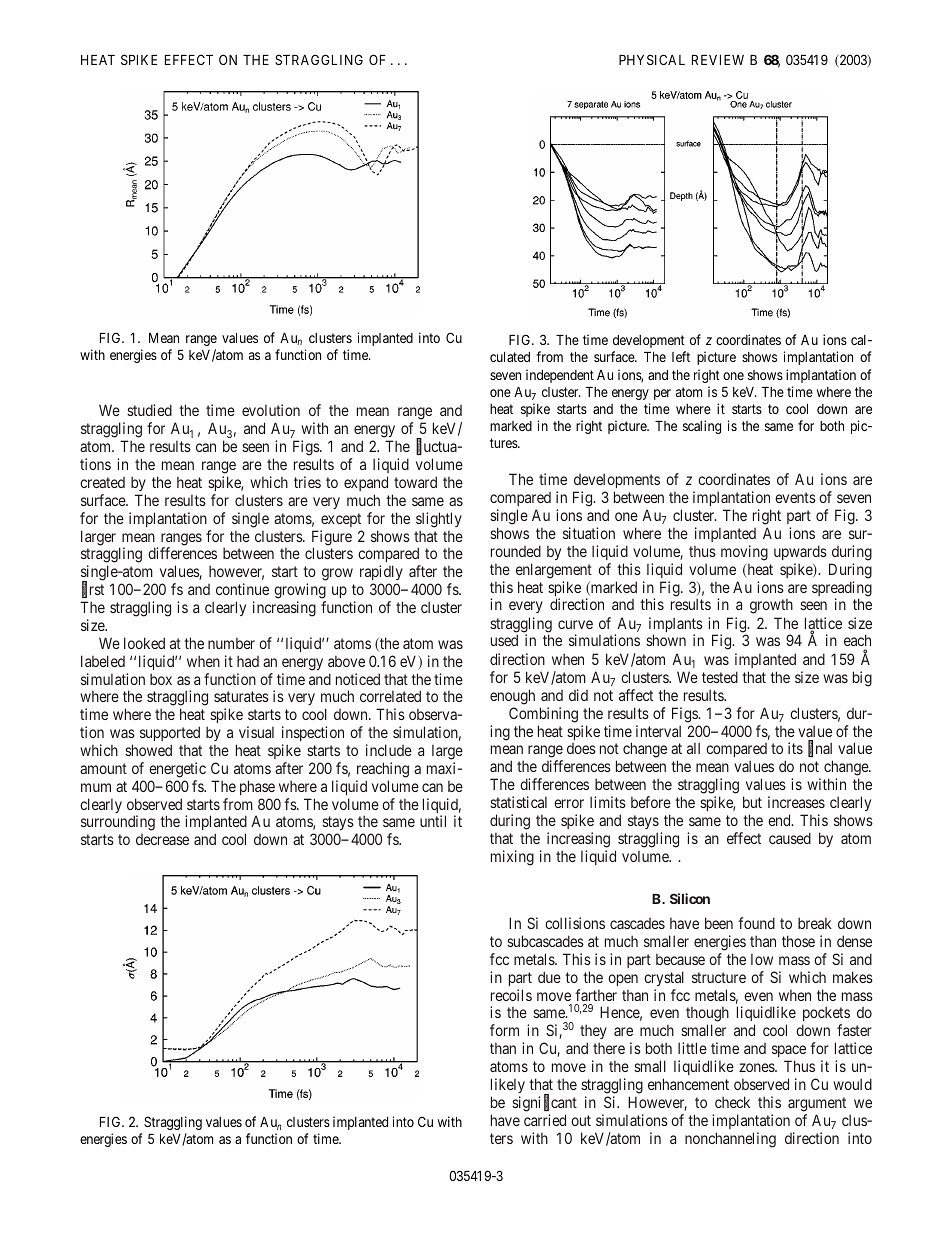 The image size is (952, 1233). What do you see at coordinates (702, 427) in the screenshot?
I see `scaling` at bounding box center [702, 427].
